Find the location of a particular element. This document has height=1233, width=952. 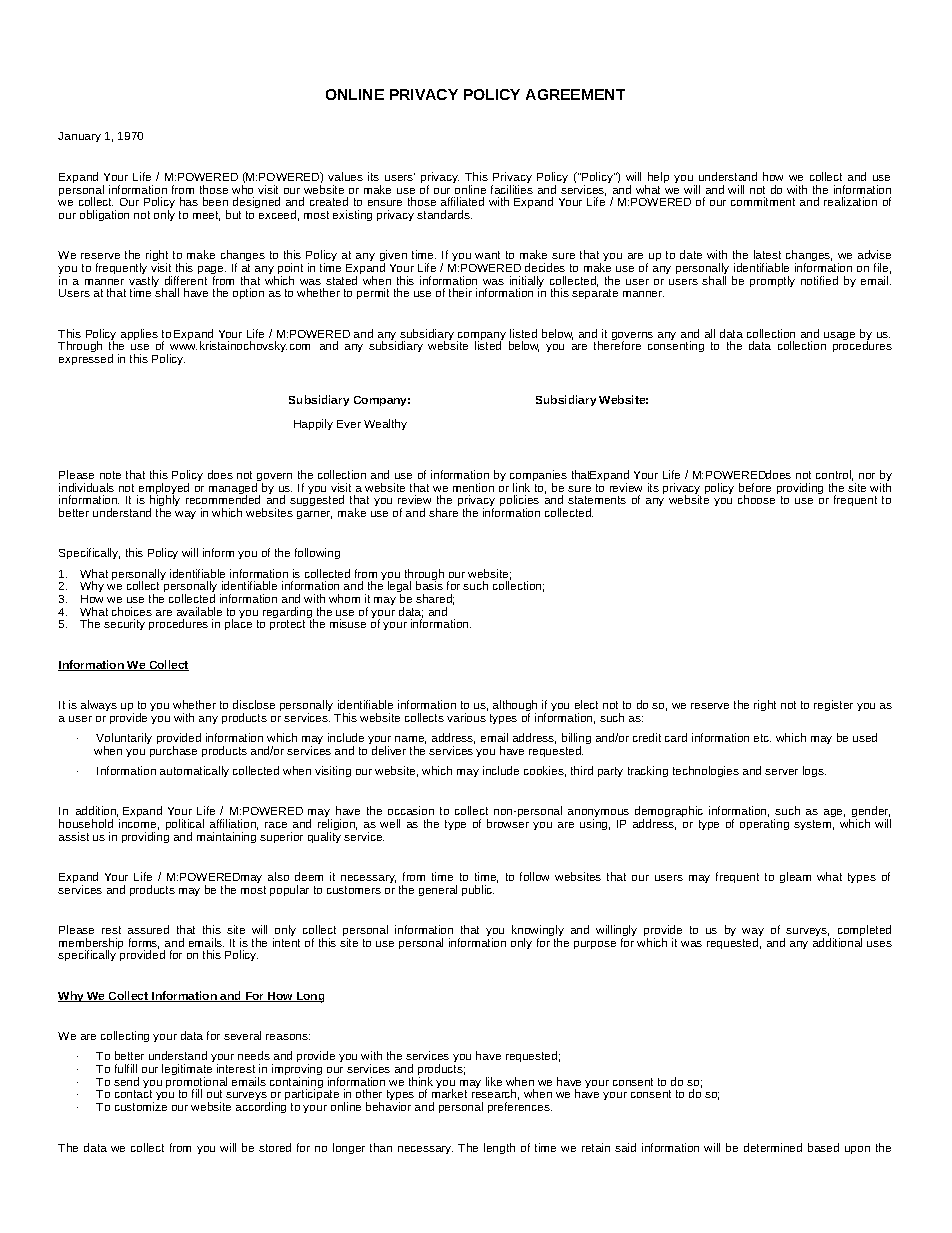

choose is located at coordinates (756, 499).
